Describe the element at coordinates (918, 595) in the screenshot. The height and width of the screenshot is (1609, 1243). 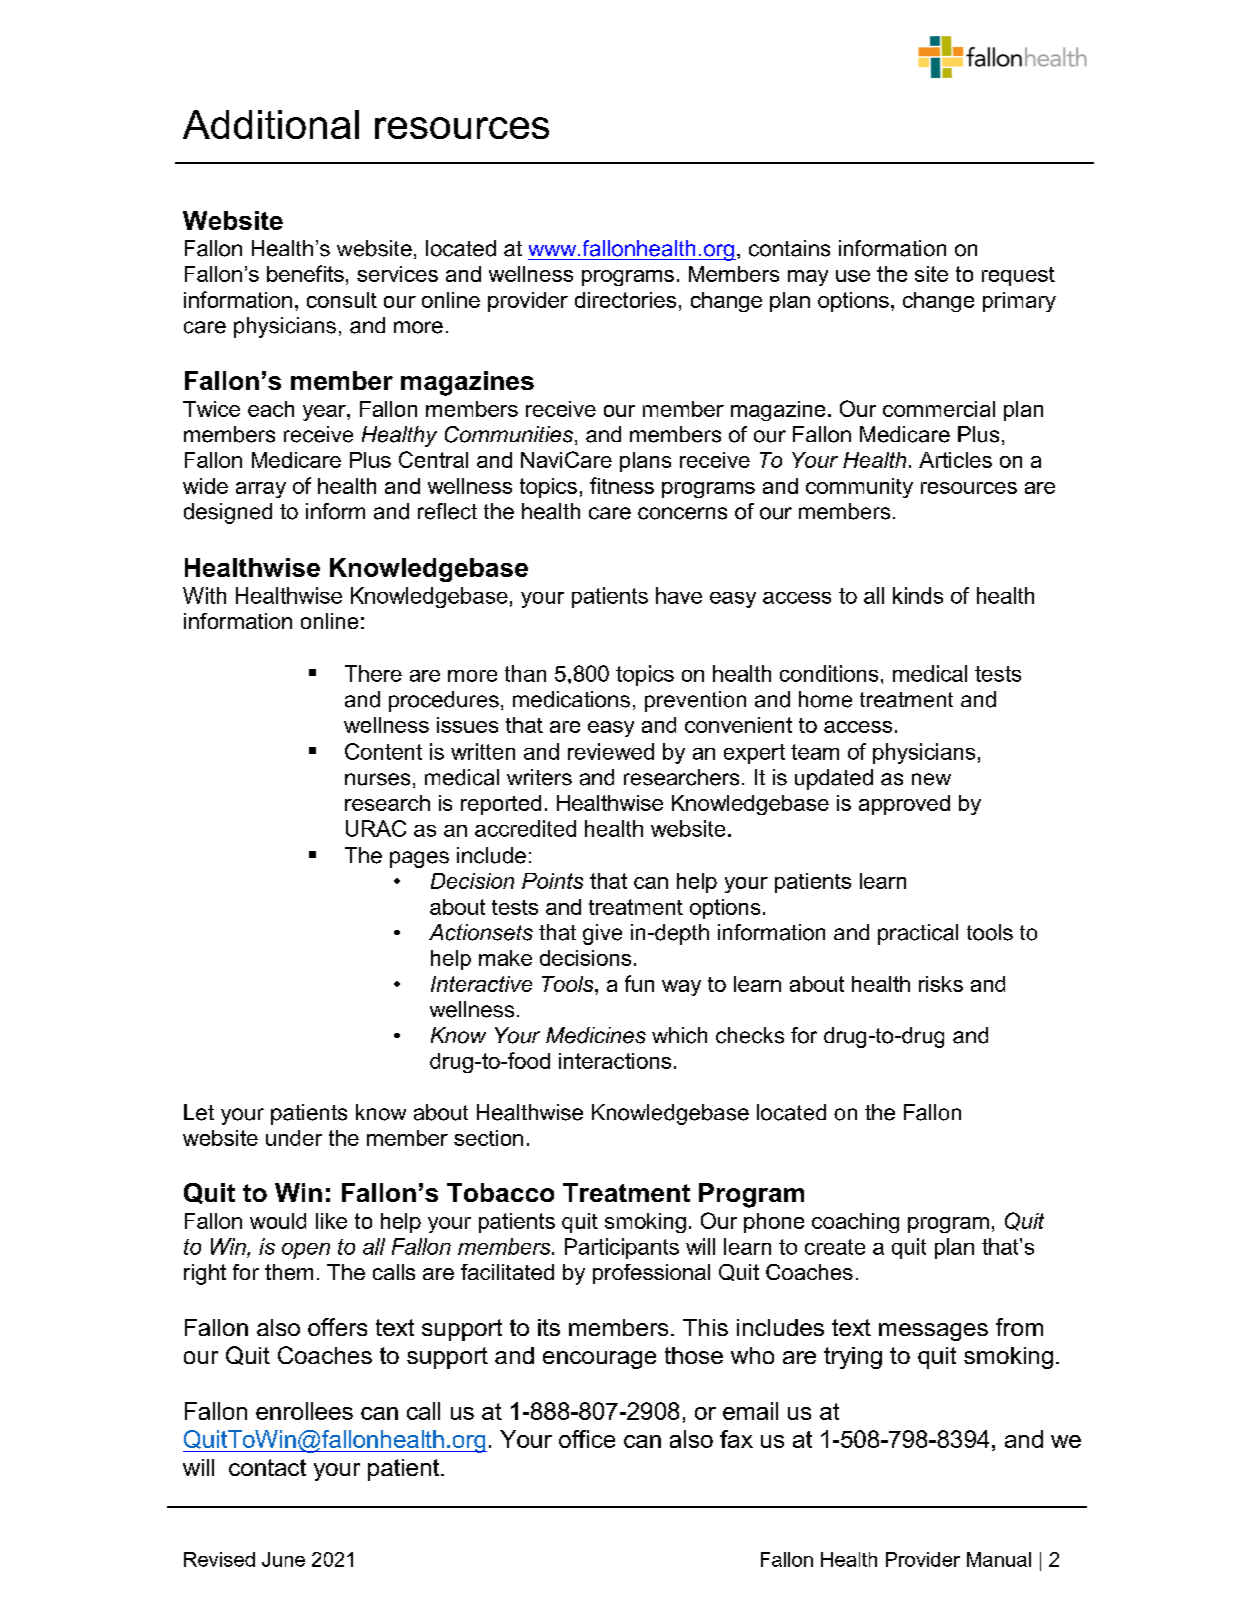
I see `kinds` at that location.
